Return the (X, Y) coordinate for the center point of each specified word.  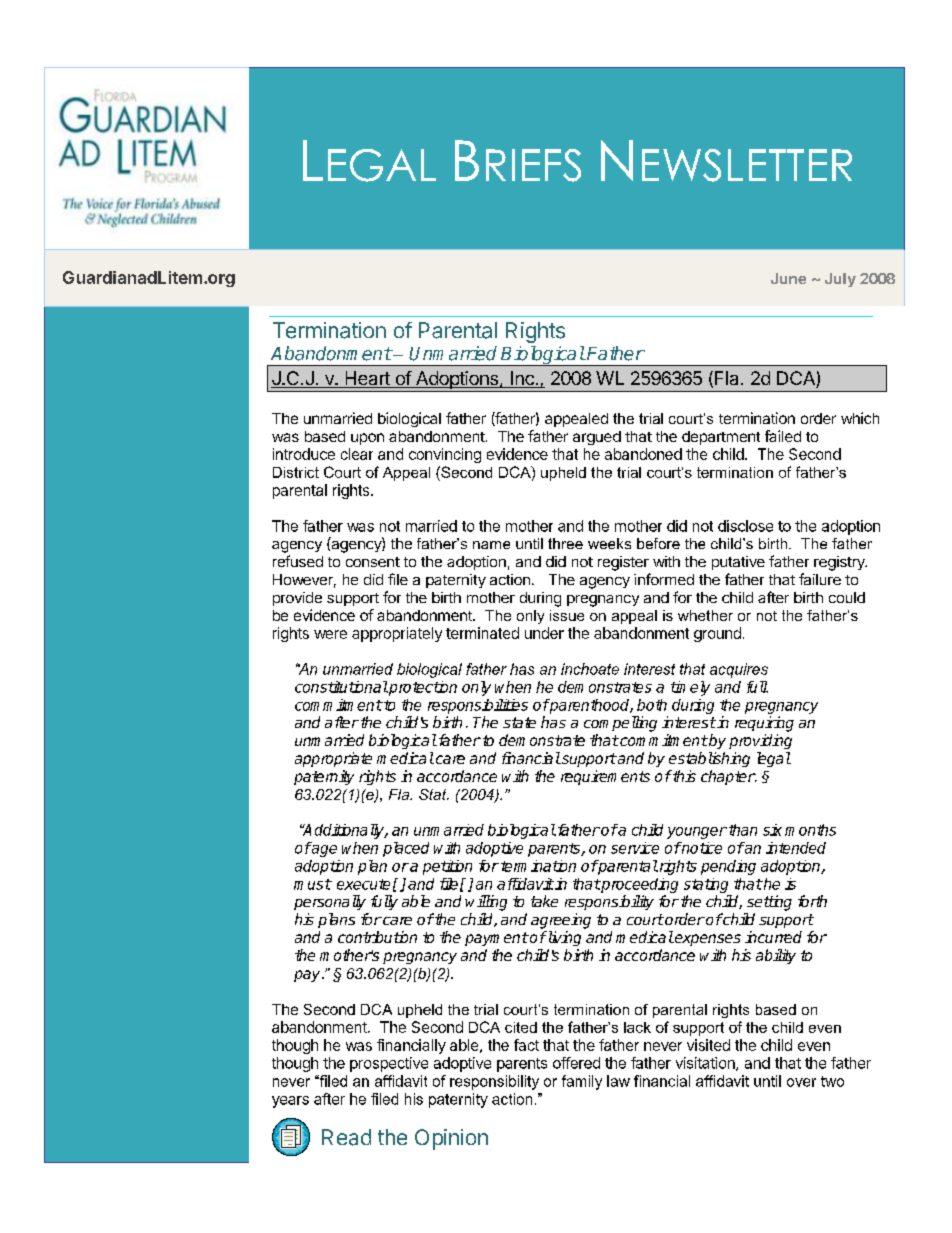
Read (346, 1137)
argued (597, 438)
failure (820, 579)
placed (406, 849)
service (635, 848)
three (565, 543)
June (788, 278)
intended (796, 848)
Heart (367, 379)
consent (373, 562)
